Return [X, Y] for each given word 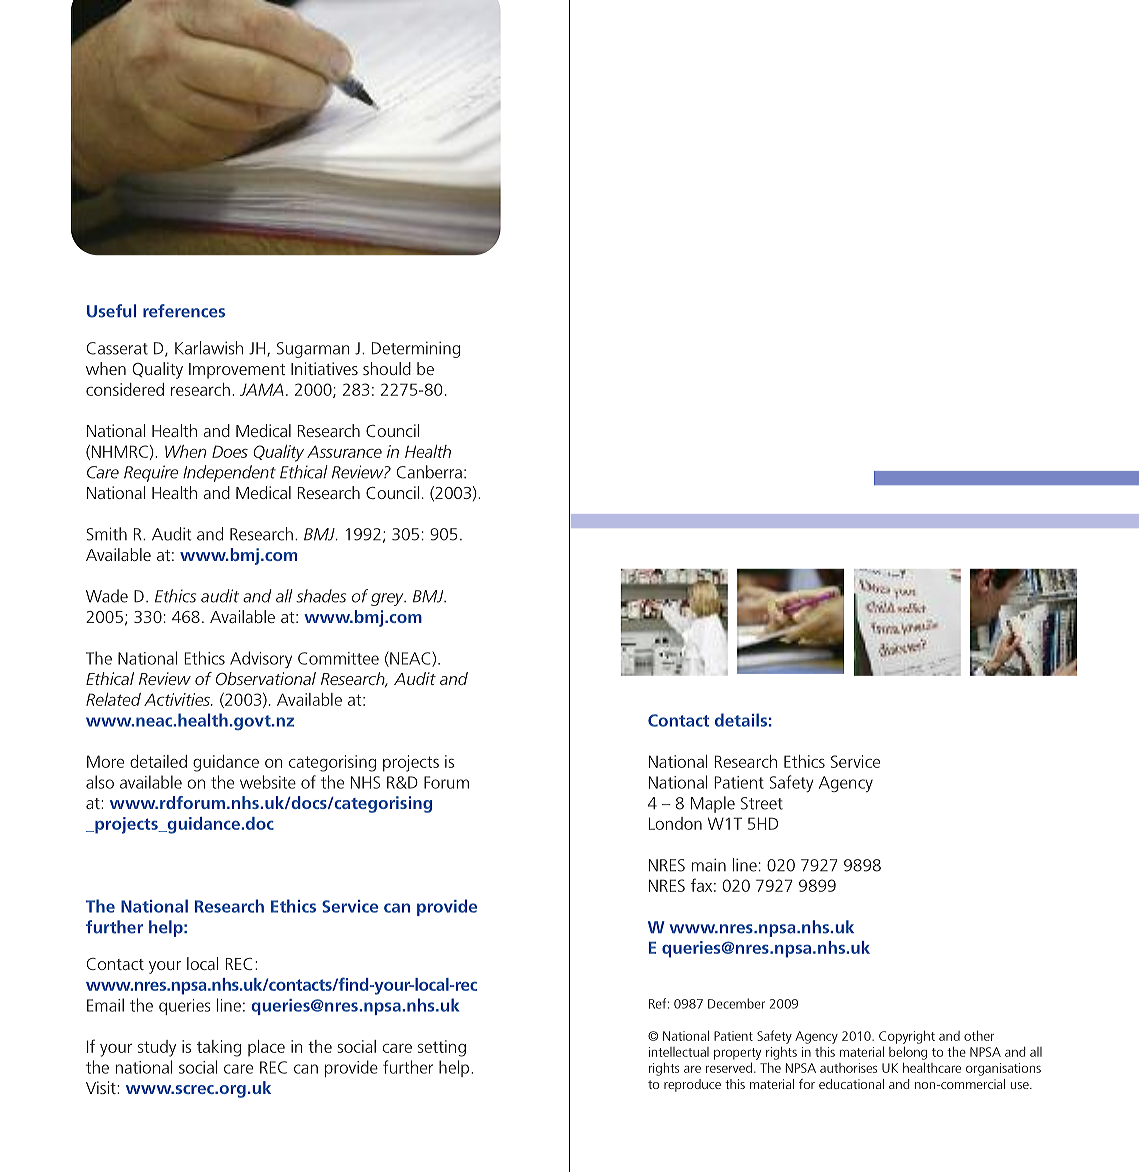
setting [442, 1048]
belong [908, 1053]
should [387, 368]
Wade [107, 596]
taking [219, 1048]
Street [762, 803]
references [184, 311]
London [675, 823]
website [268, 782]
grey [388, 599]
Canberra [429, 472]
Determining [416, 349]
